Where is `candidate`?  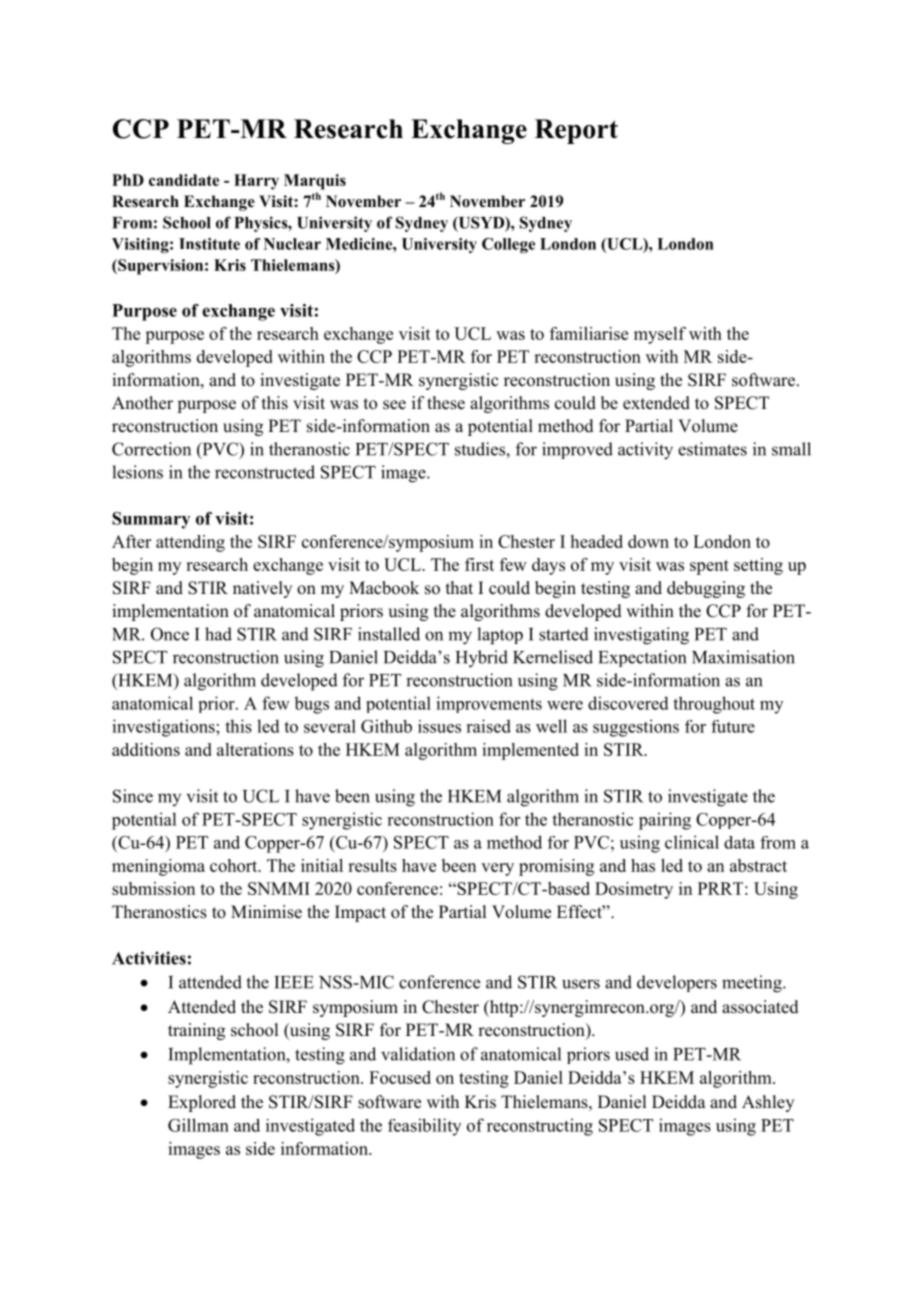 candidate is located at coordinates (184, 180).
